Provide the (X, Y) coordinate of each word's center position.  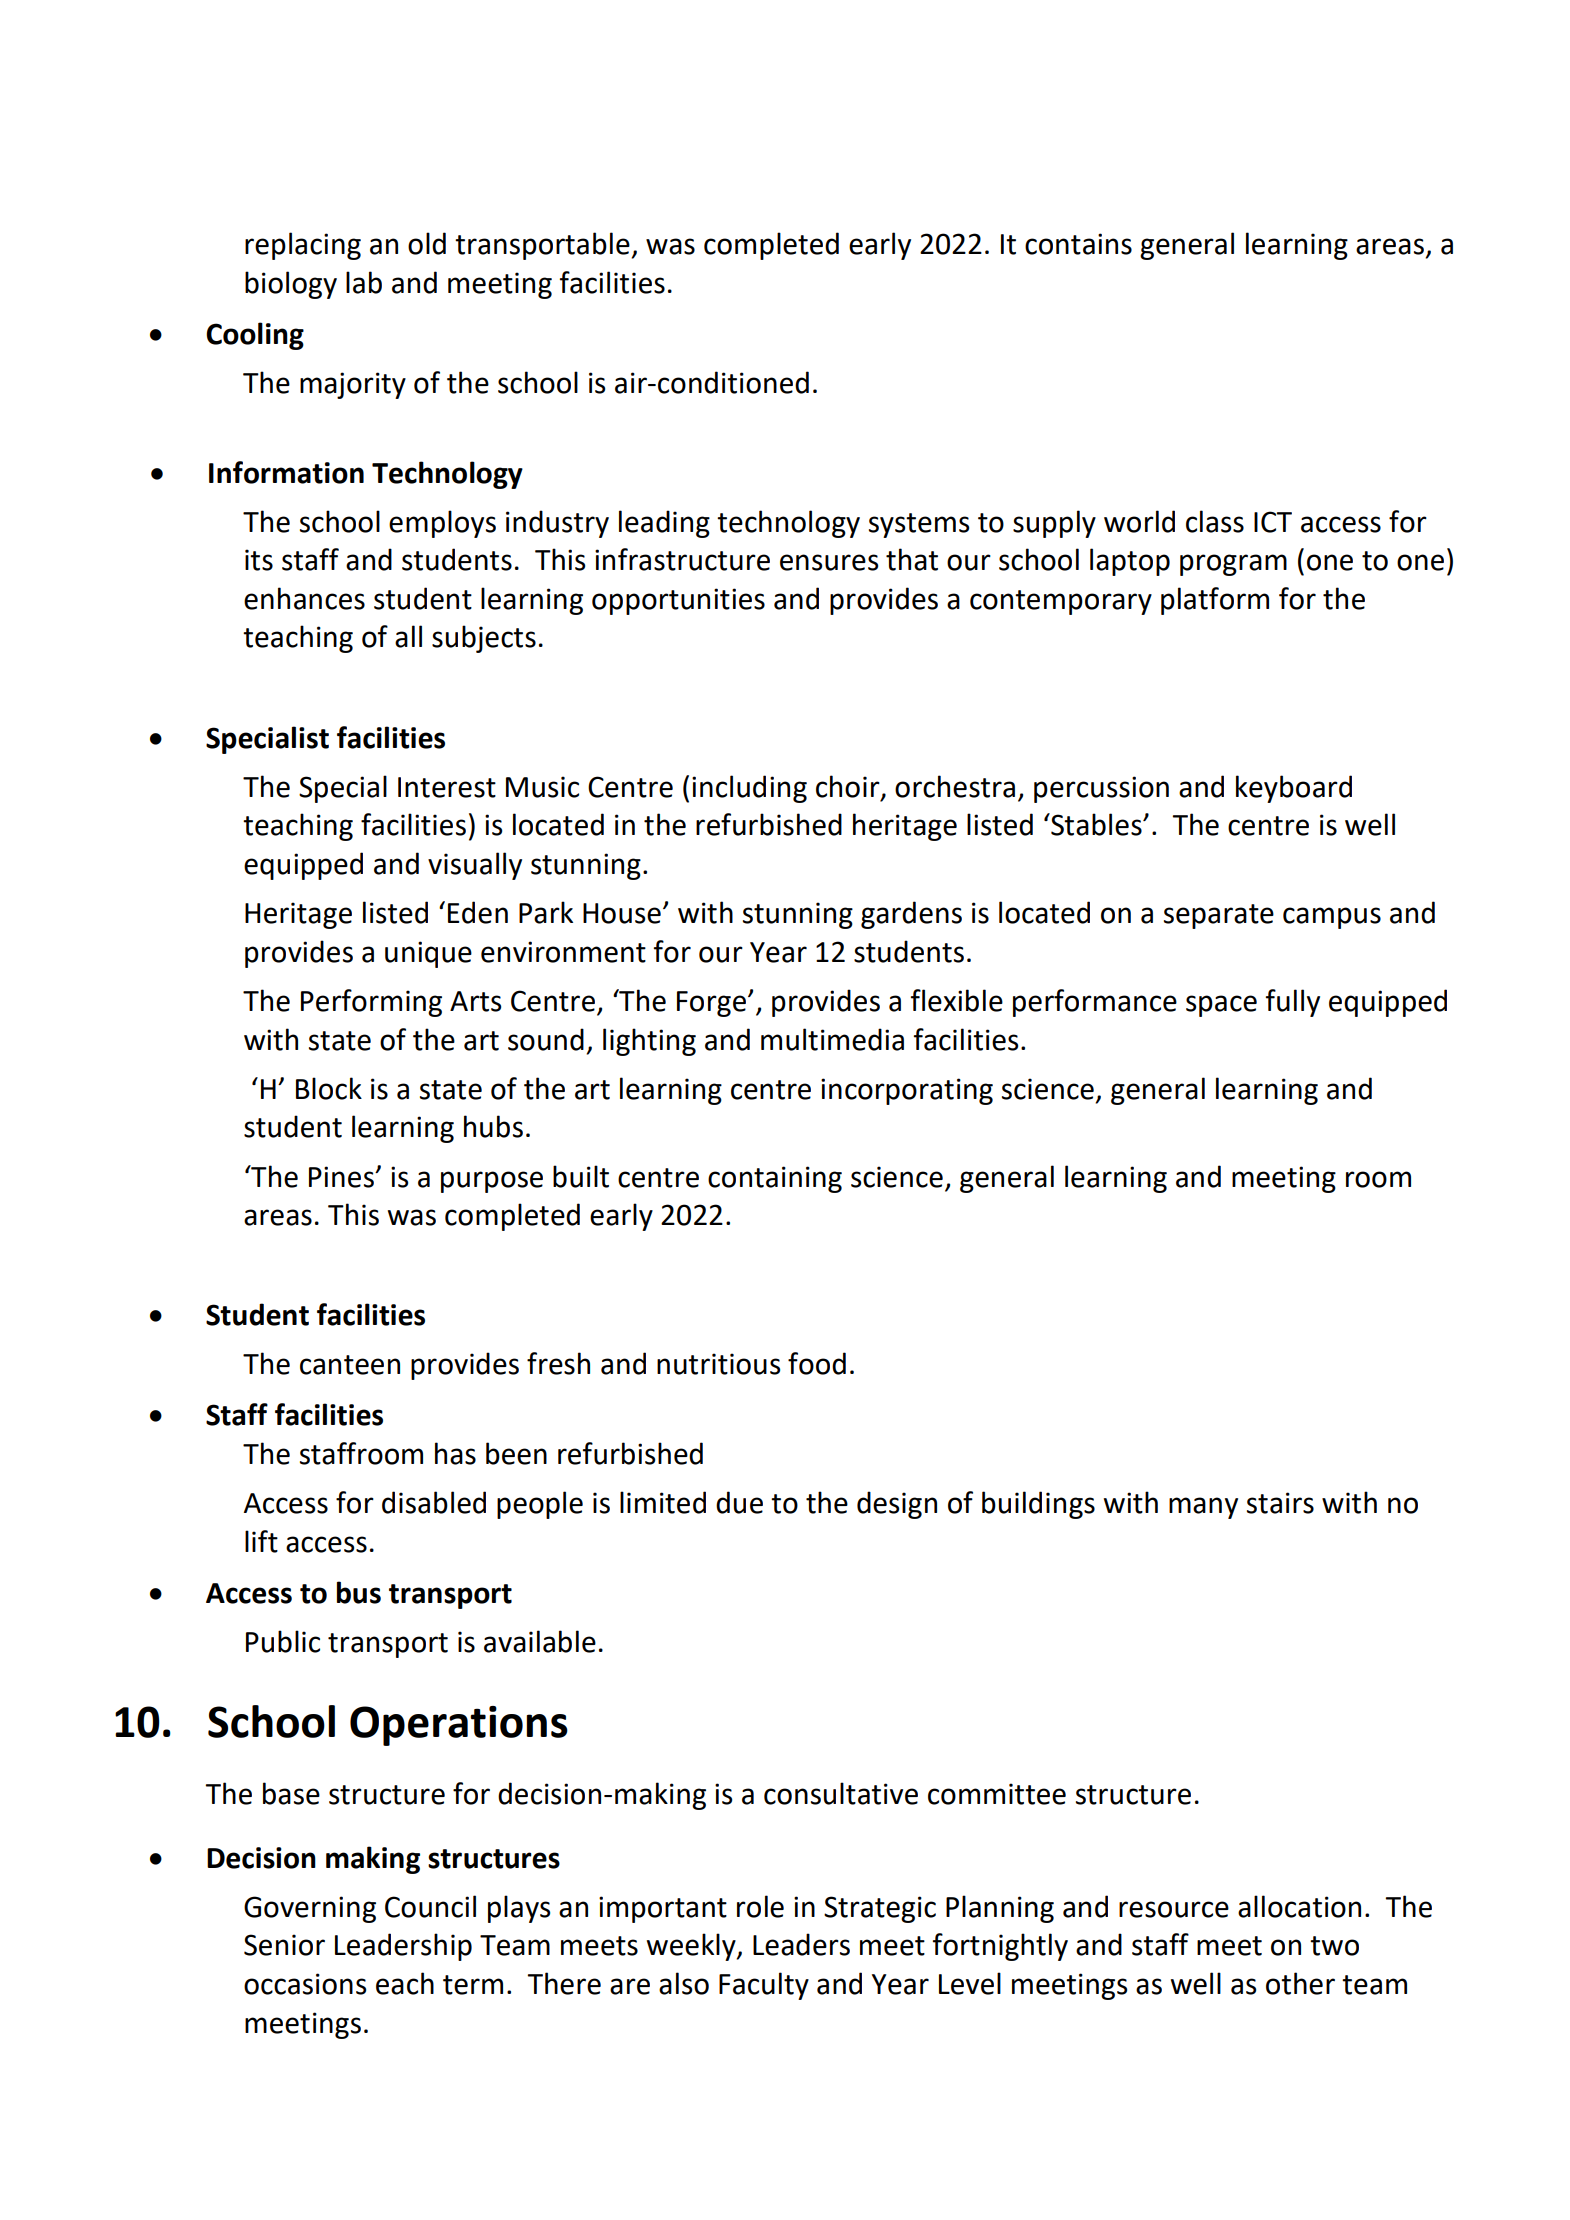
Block (329, 1088)
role (760, 1906)
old (427, 243)
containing (775, 1179)
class (1215, 521)
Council (430, 1906)
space (1221, 1006)
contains (1078, 244)
